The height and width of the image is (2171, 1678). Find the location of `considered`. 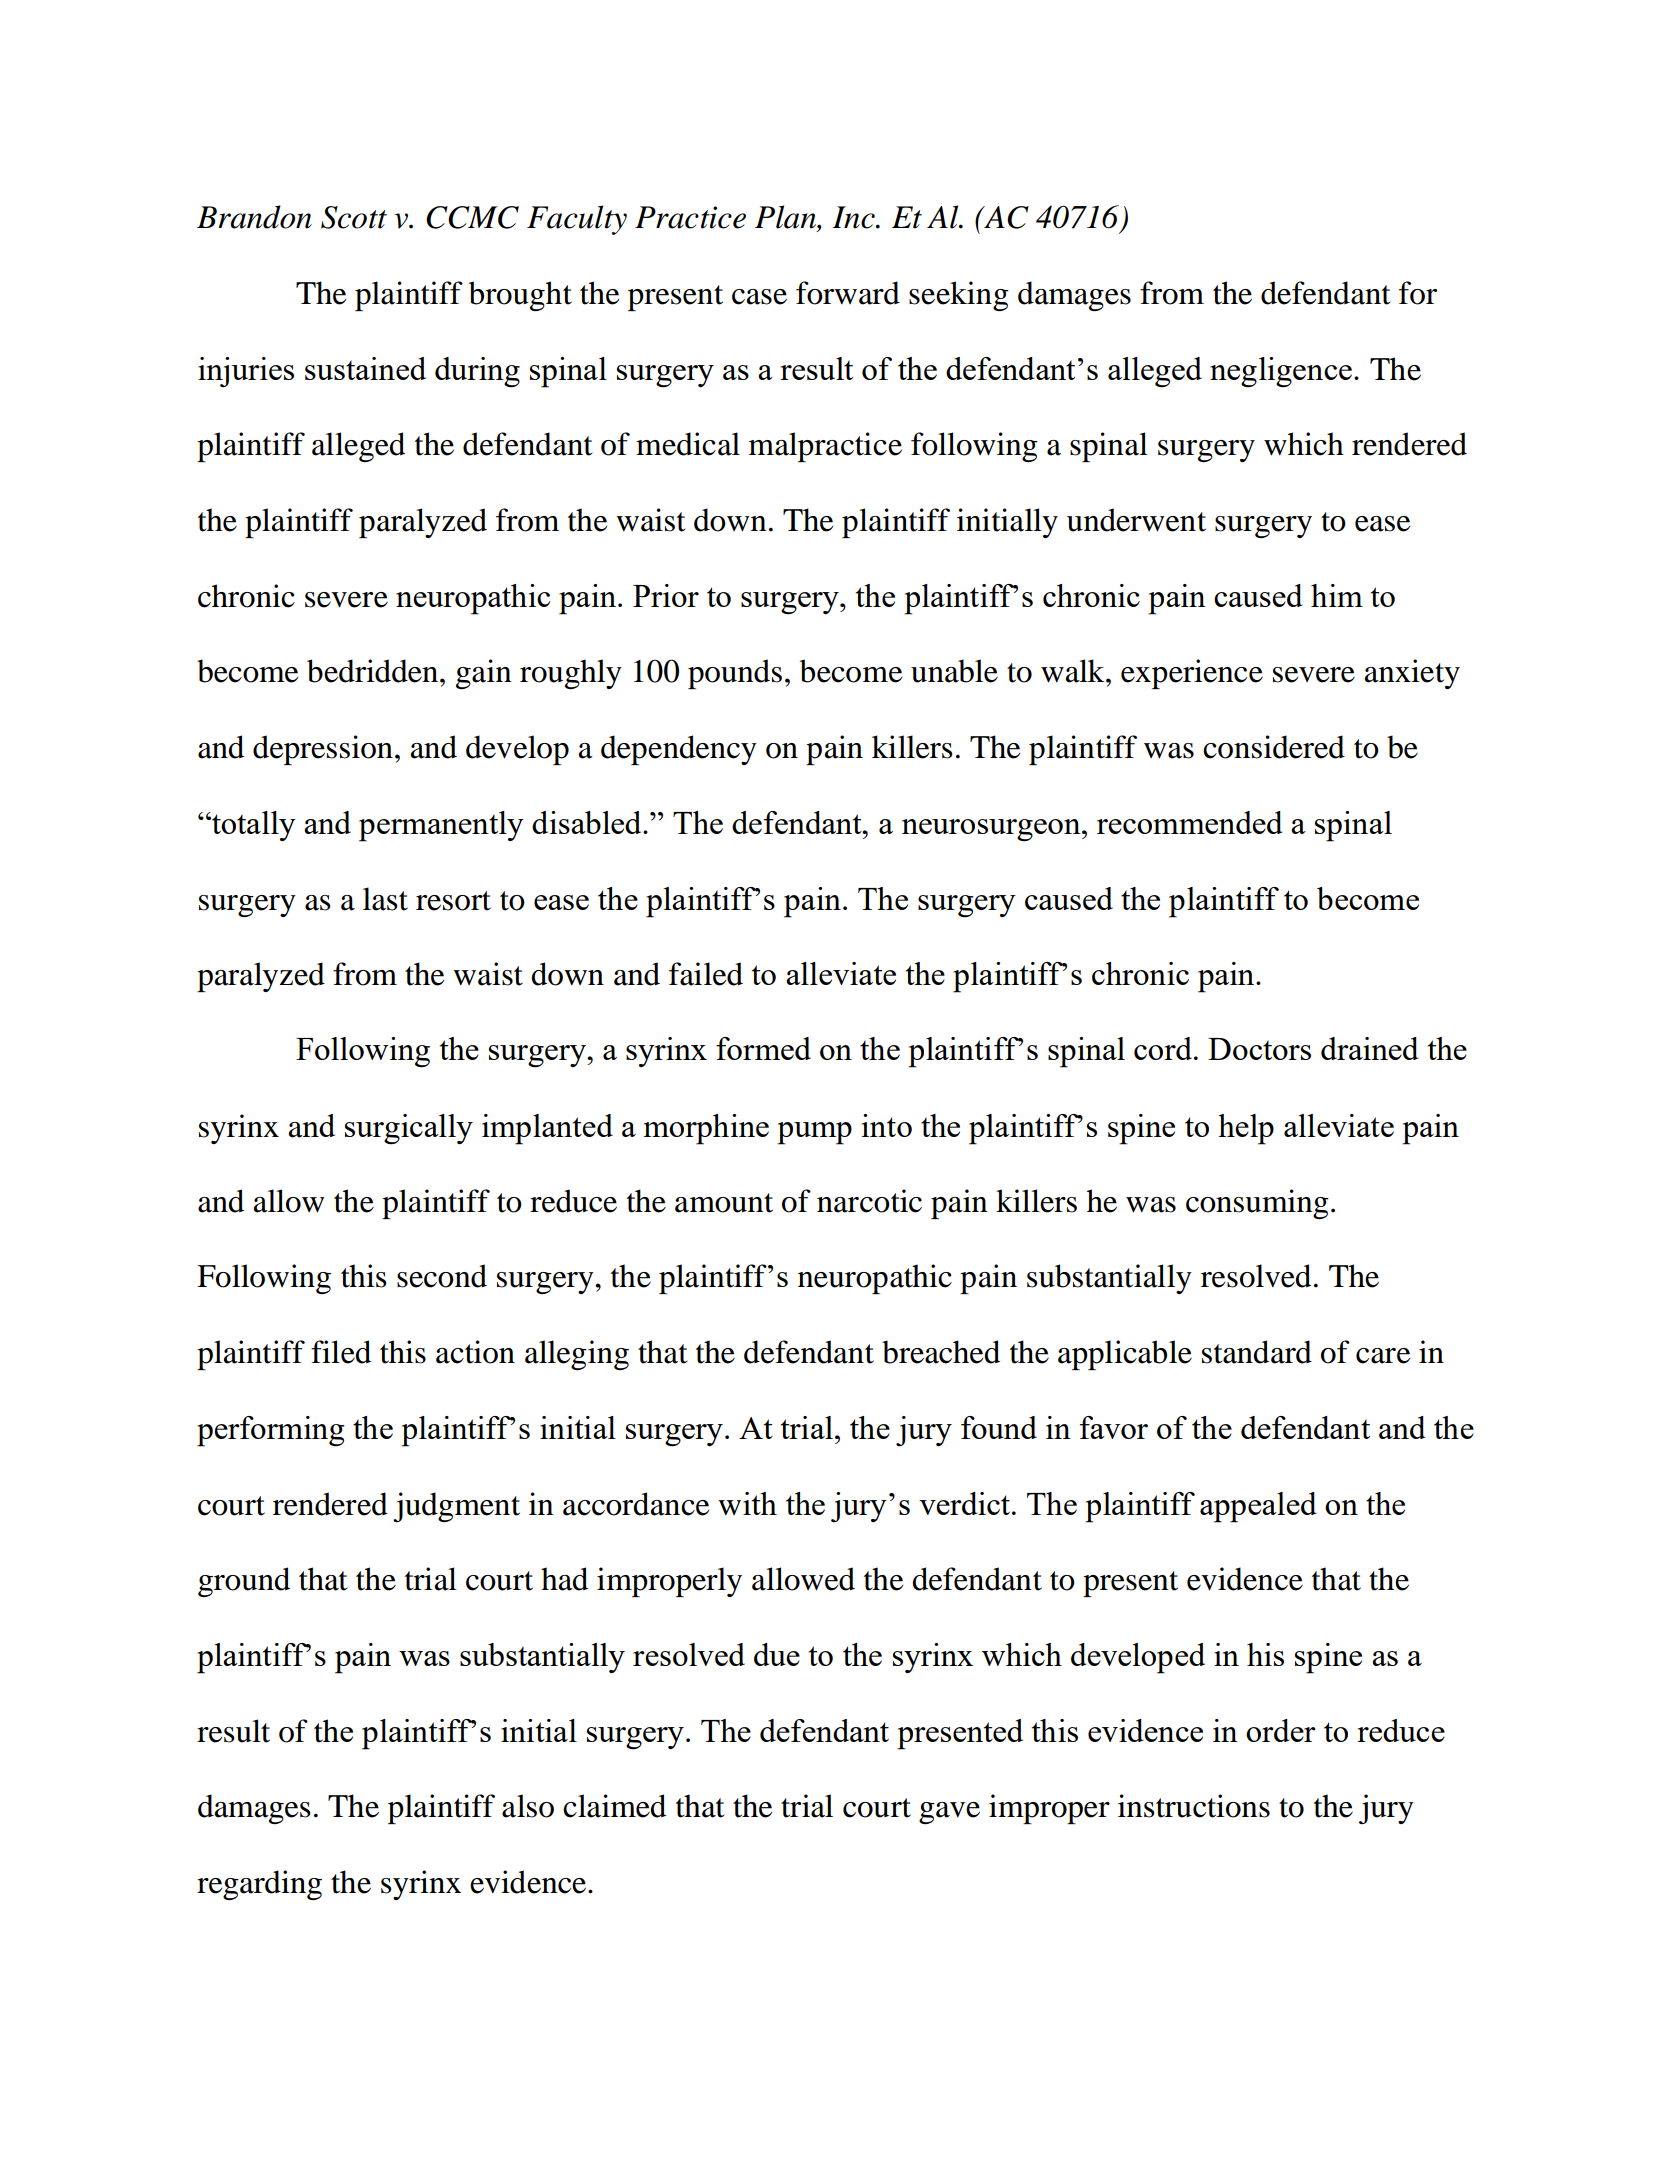

considered is located at coordinates (1274, 747).
